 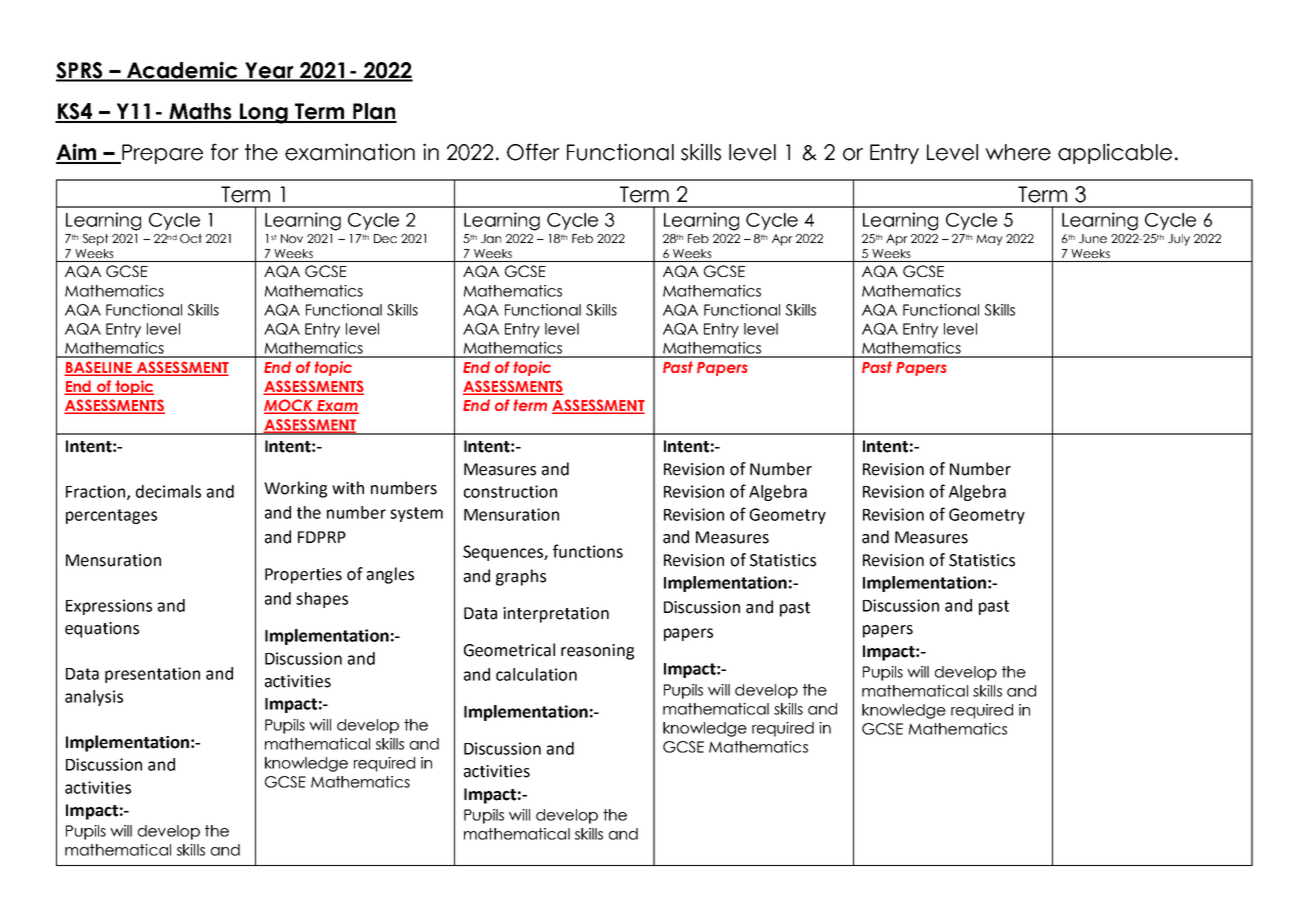 What do you see at coordinates (510, 491) in the screenshot?
I see `construction` at bounding box center [510, 491].
